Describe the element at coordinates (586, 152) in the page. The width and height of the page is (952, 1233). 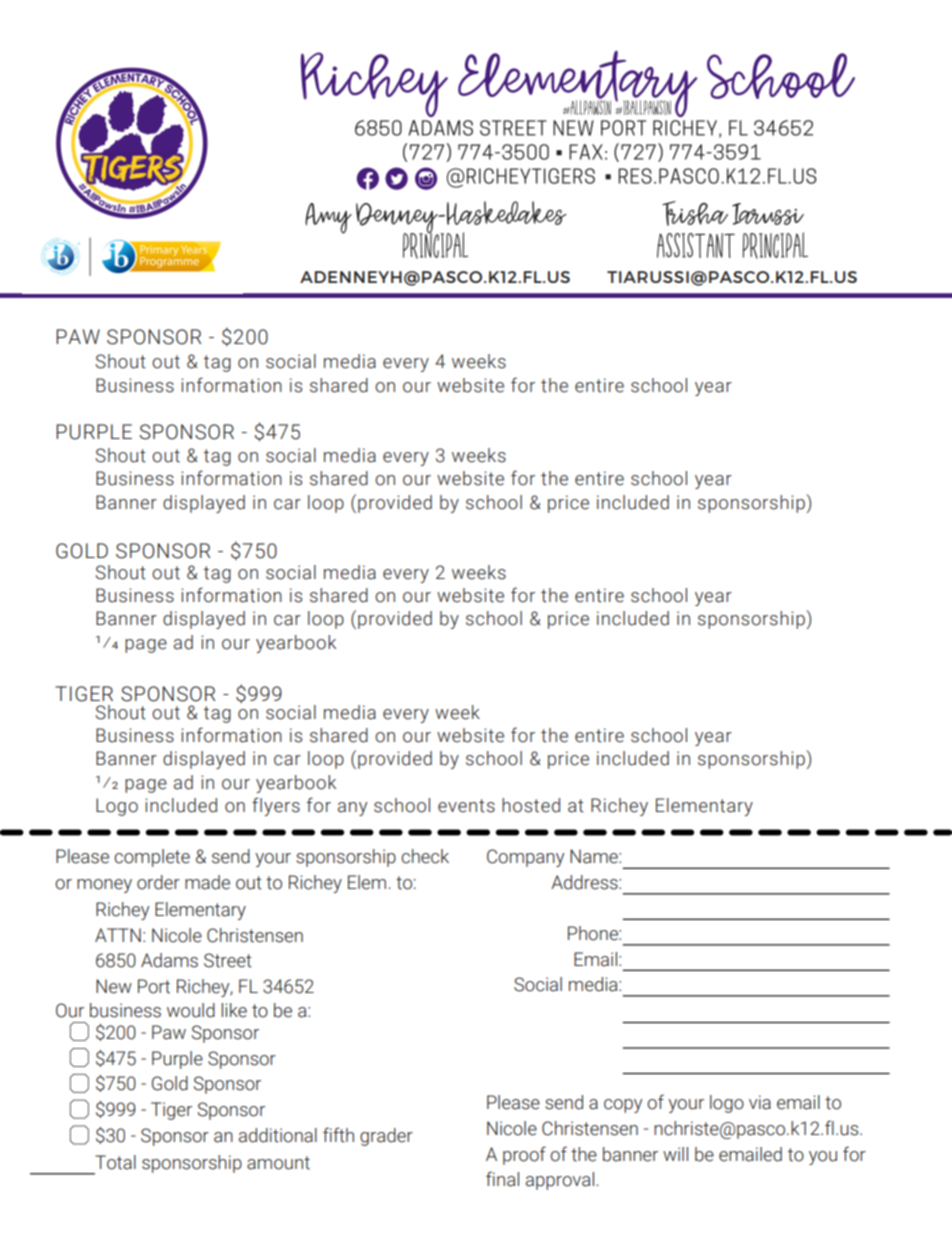
I see `FAX` at that location.
